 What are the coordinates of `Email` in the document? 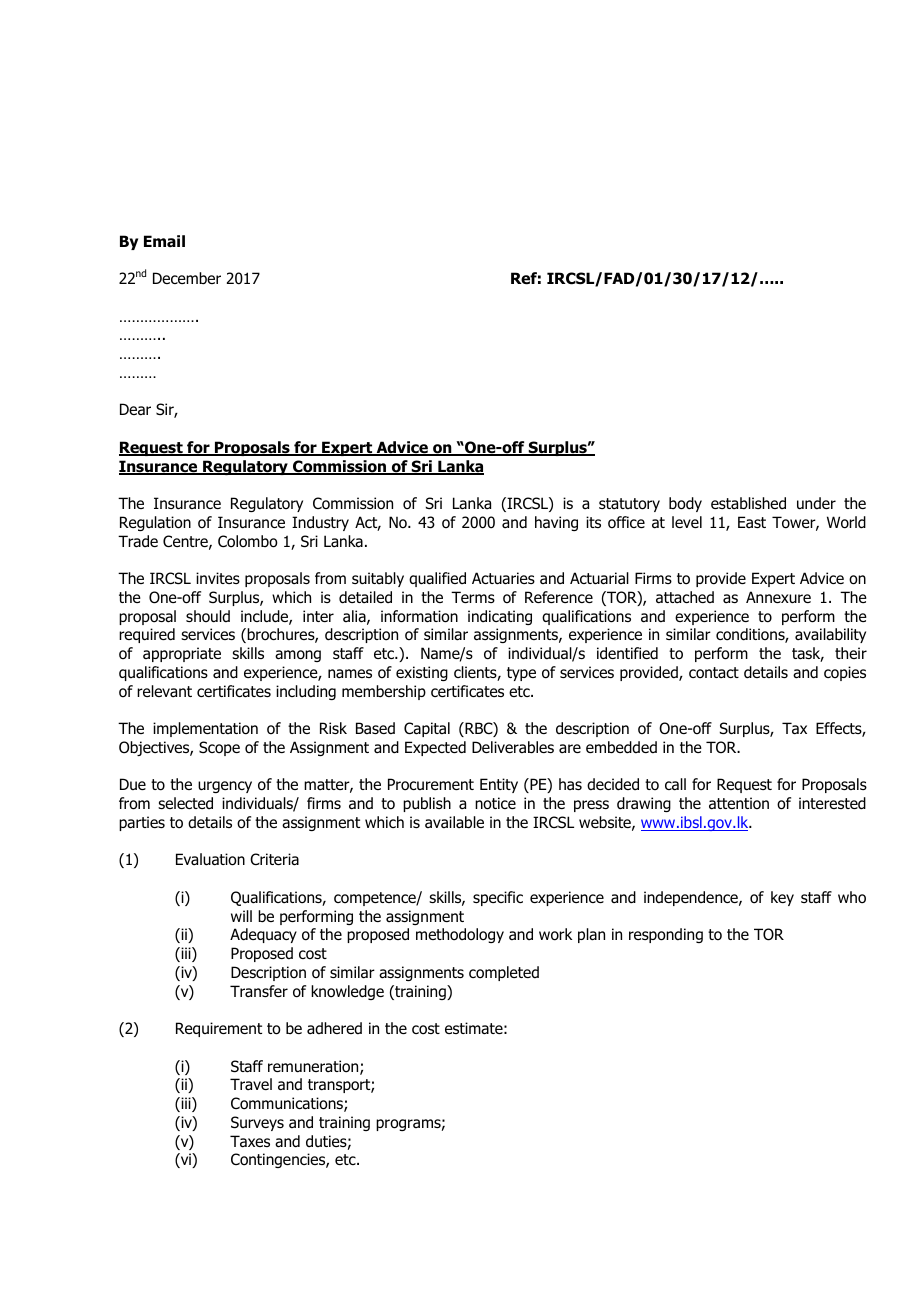 It's located at (164, 241).
